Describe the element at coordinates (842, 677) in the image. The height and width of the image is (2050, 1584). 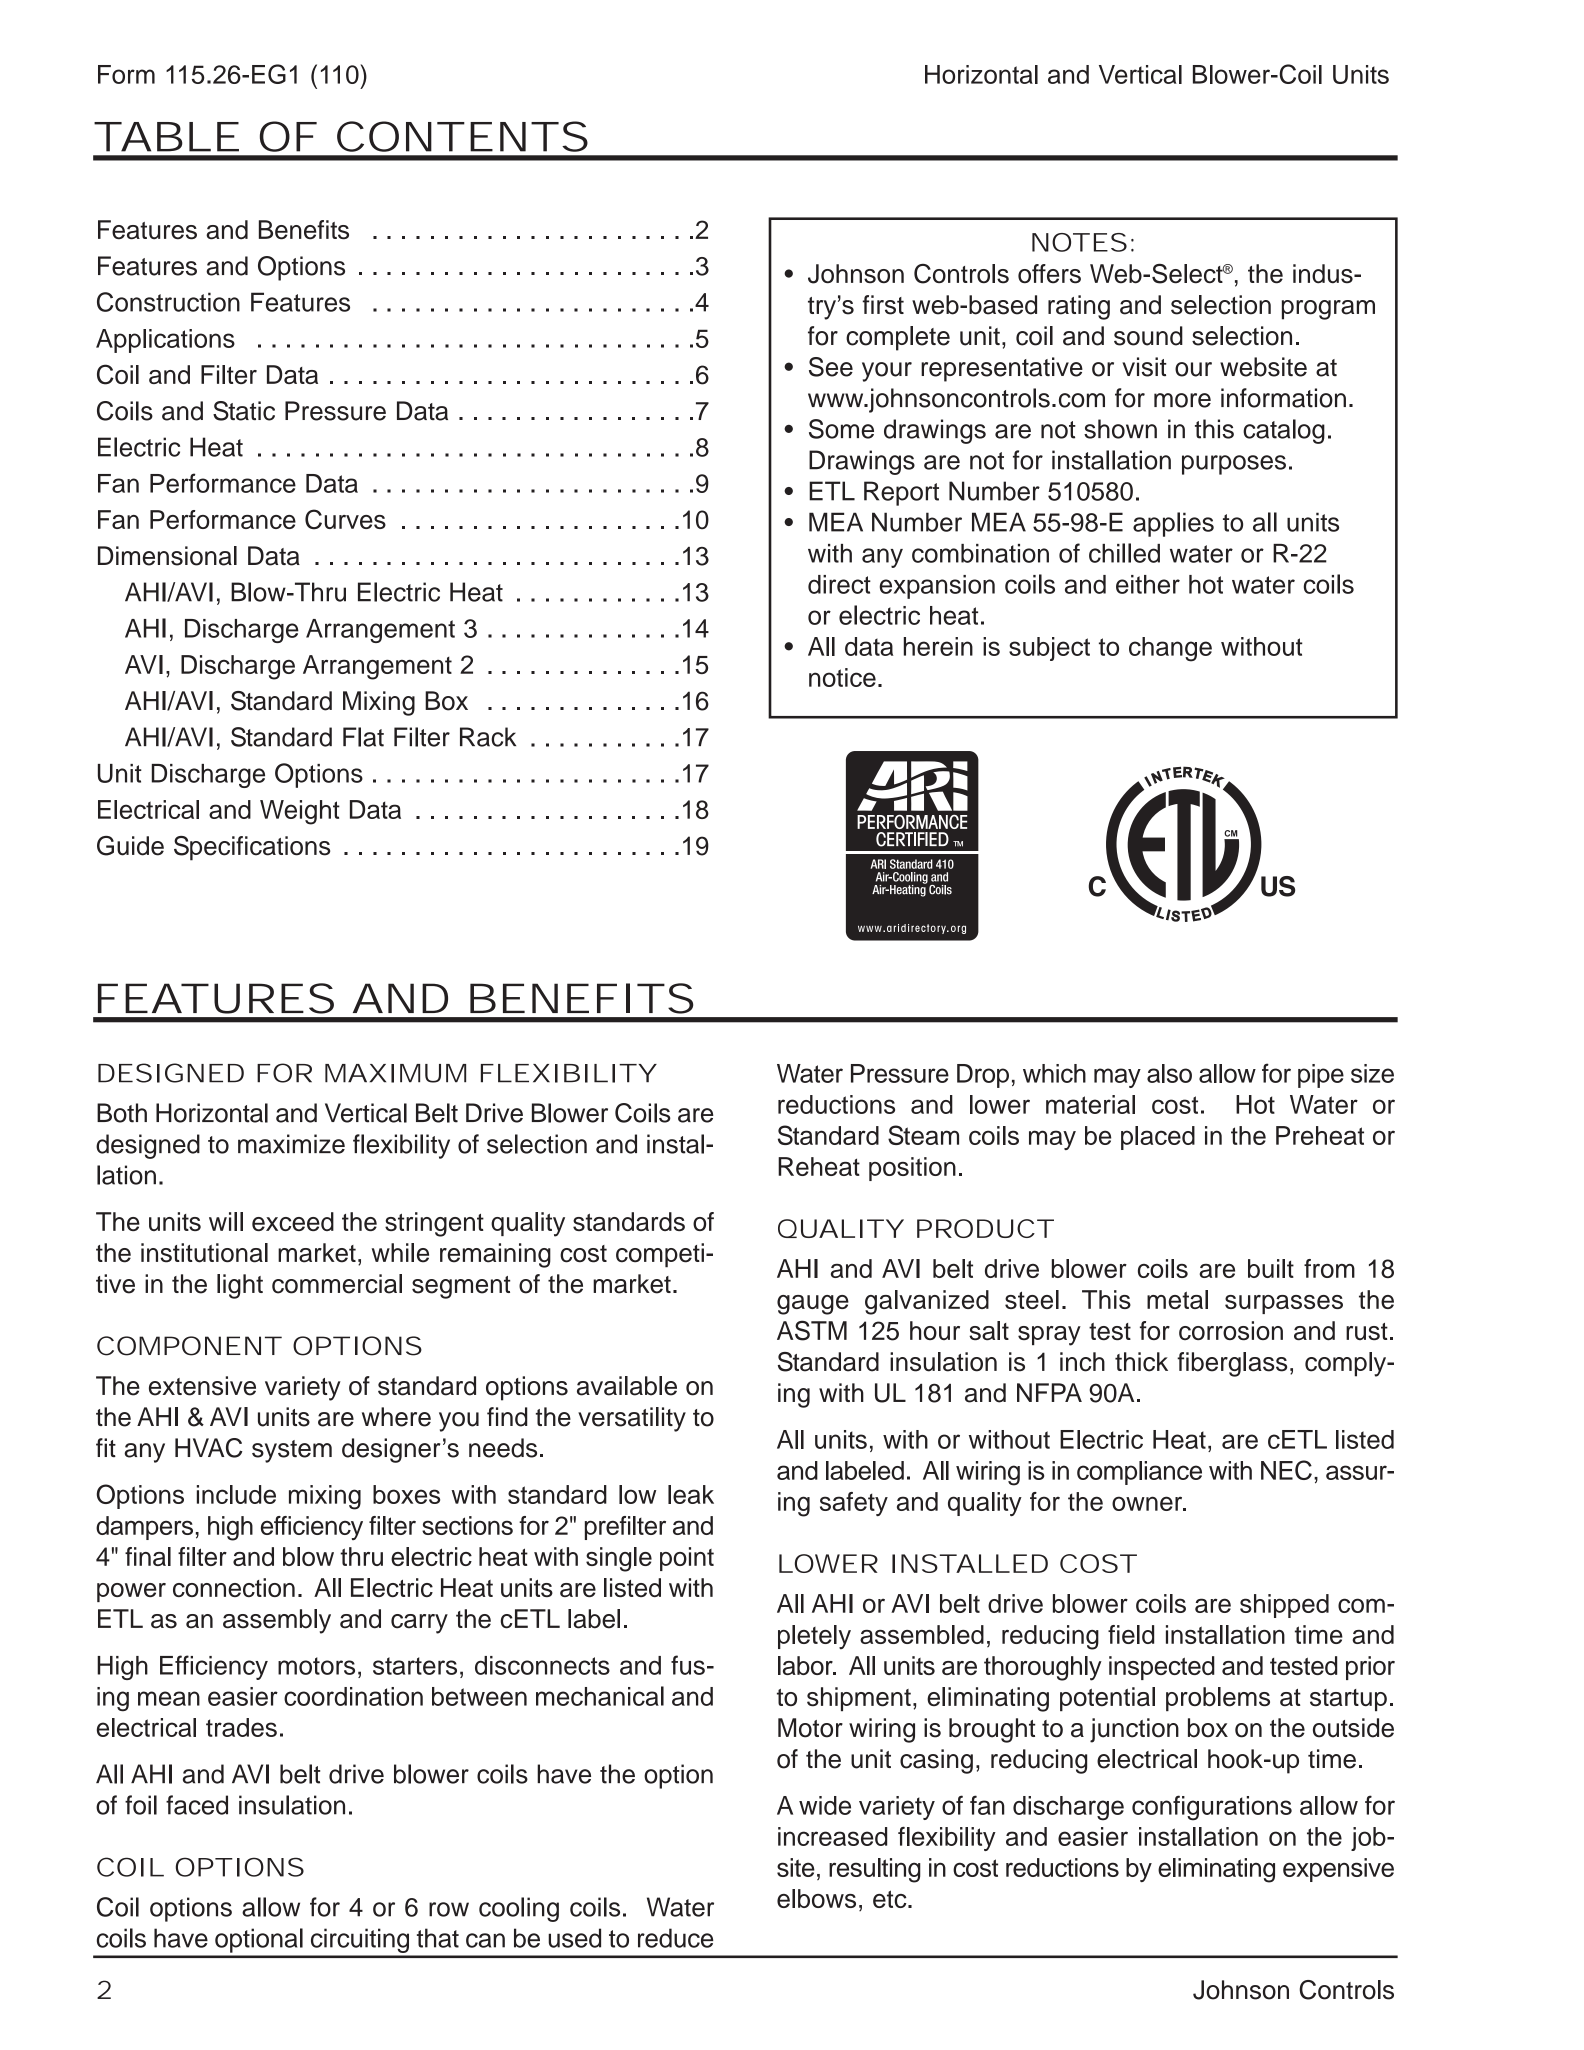
I see `notice` at that location.
